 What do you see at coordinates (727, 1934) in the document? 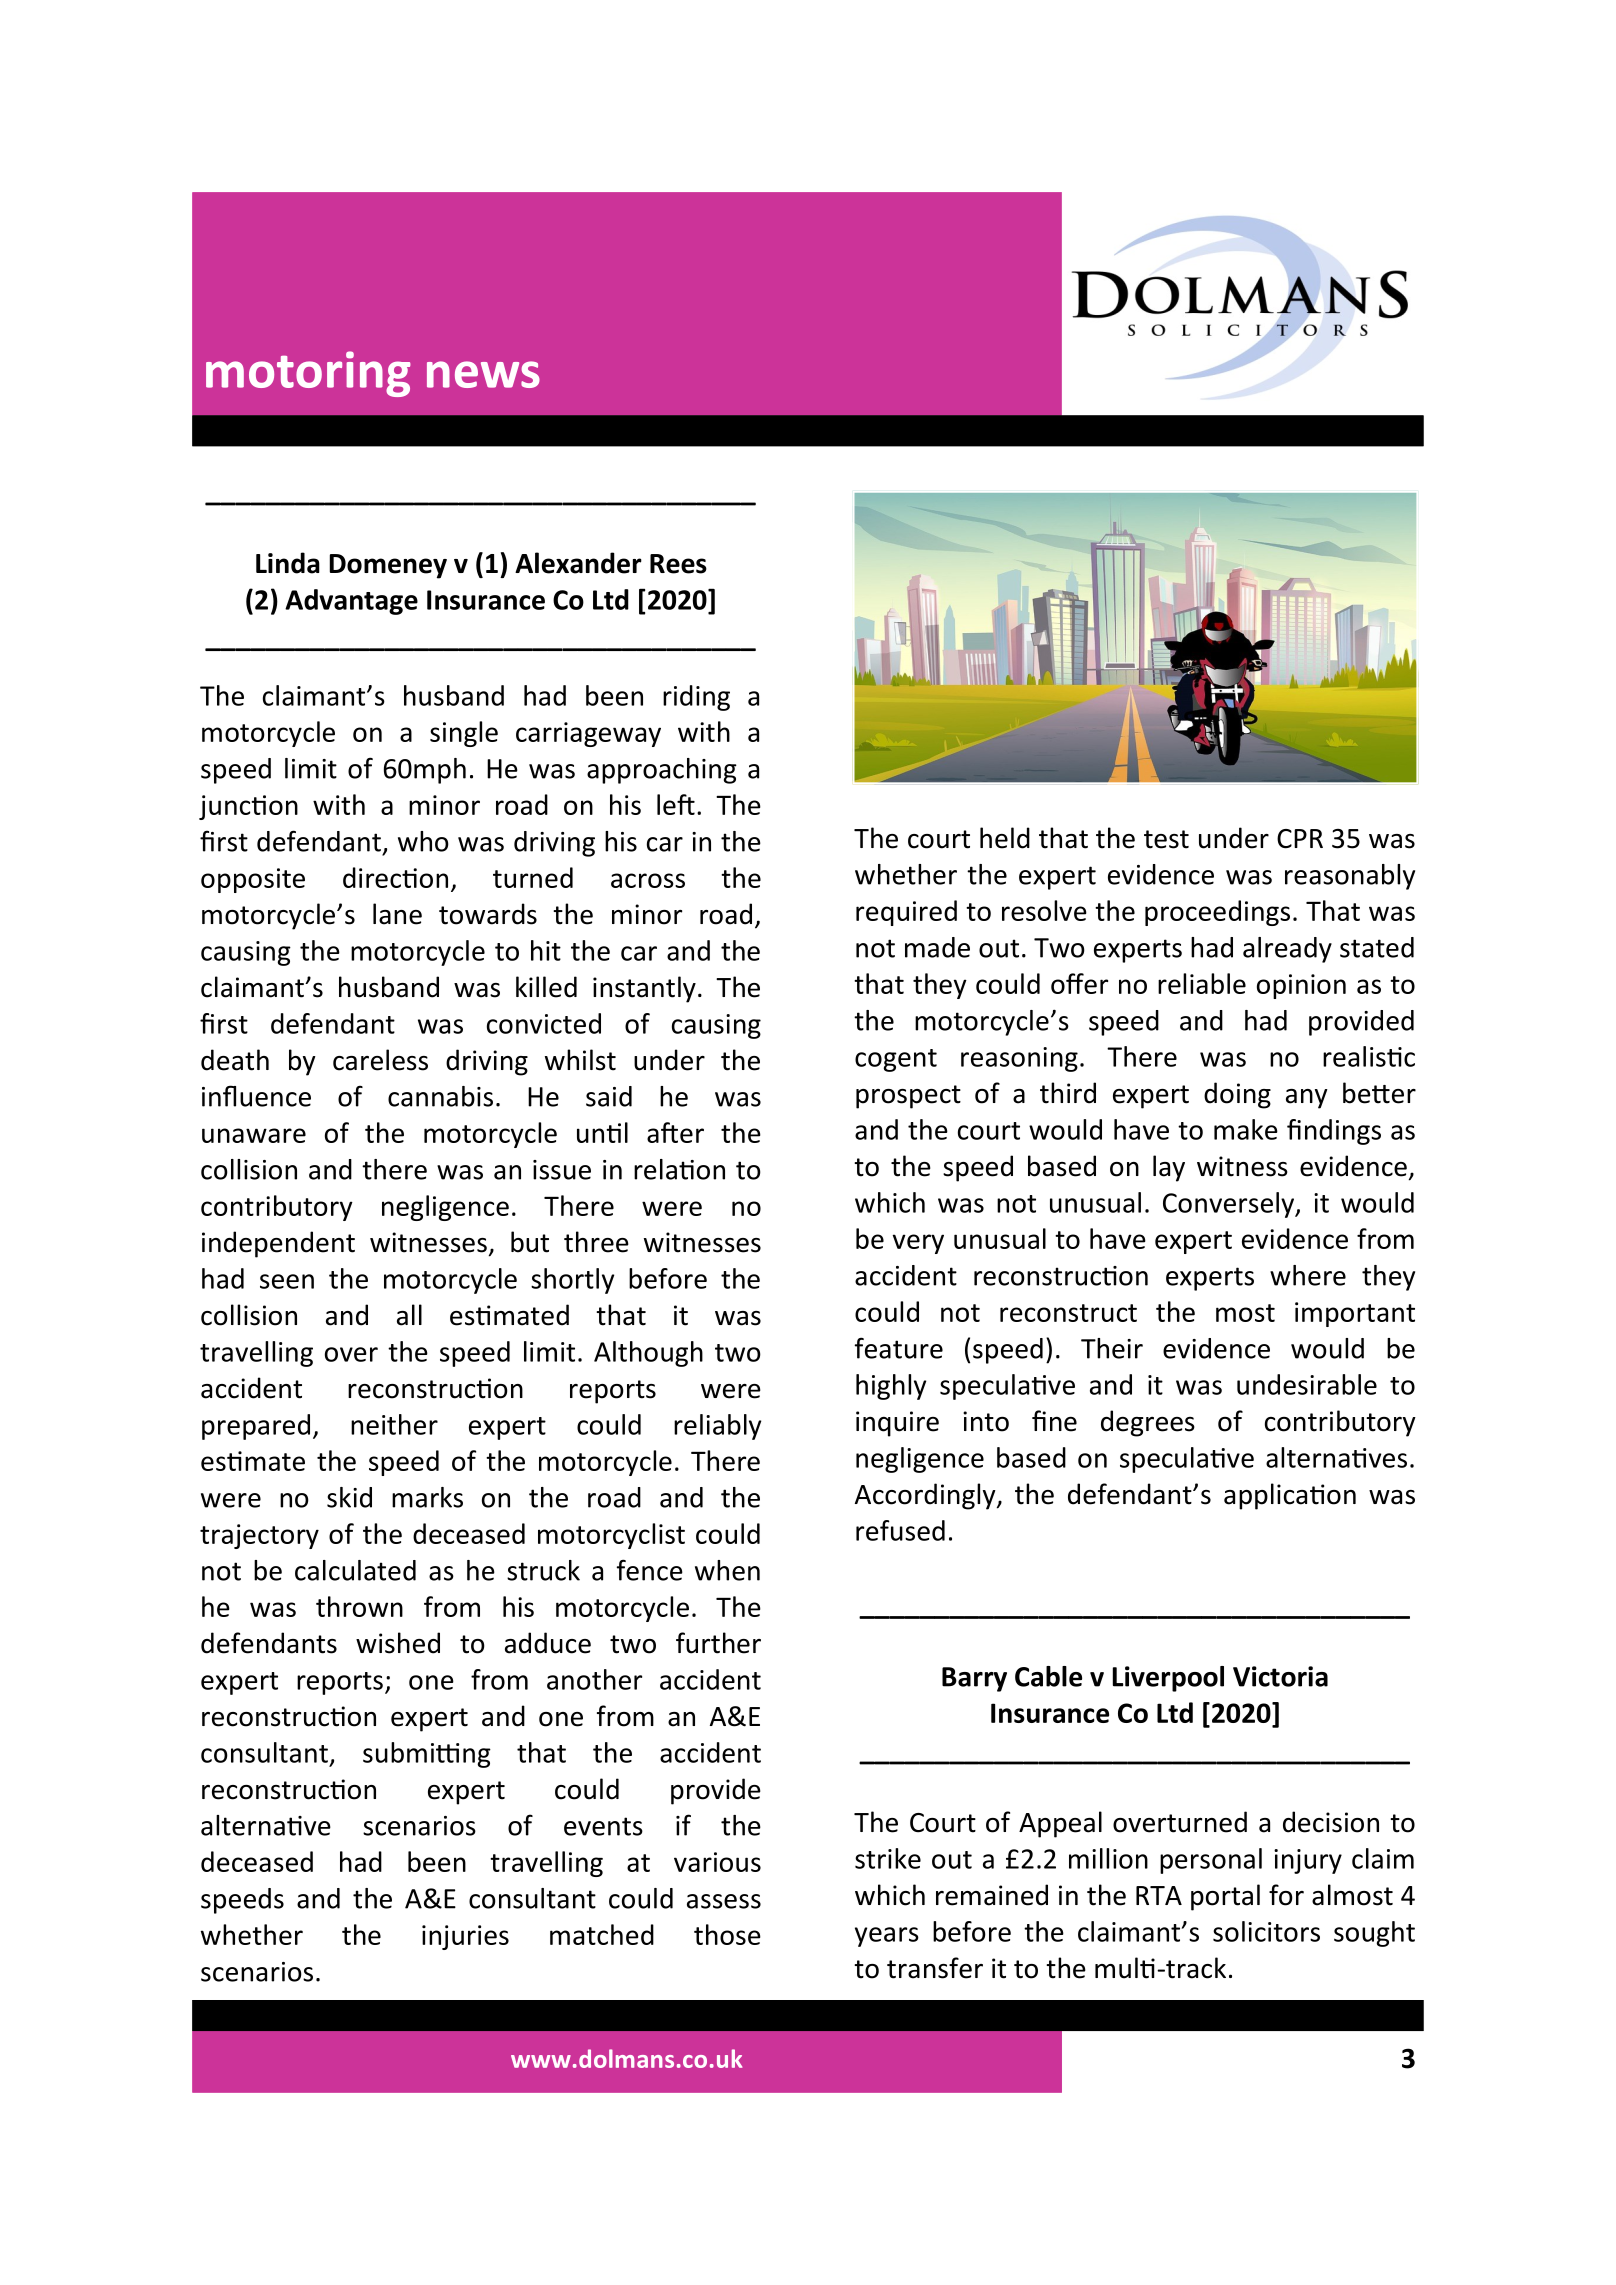
I see `those` at bounding box center [727, 1934].
